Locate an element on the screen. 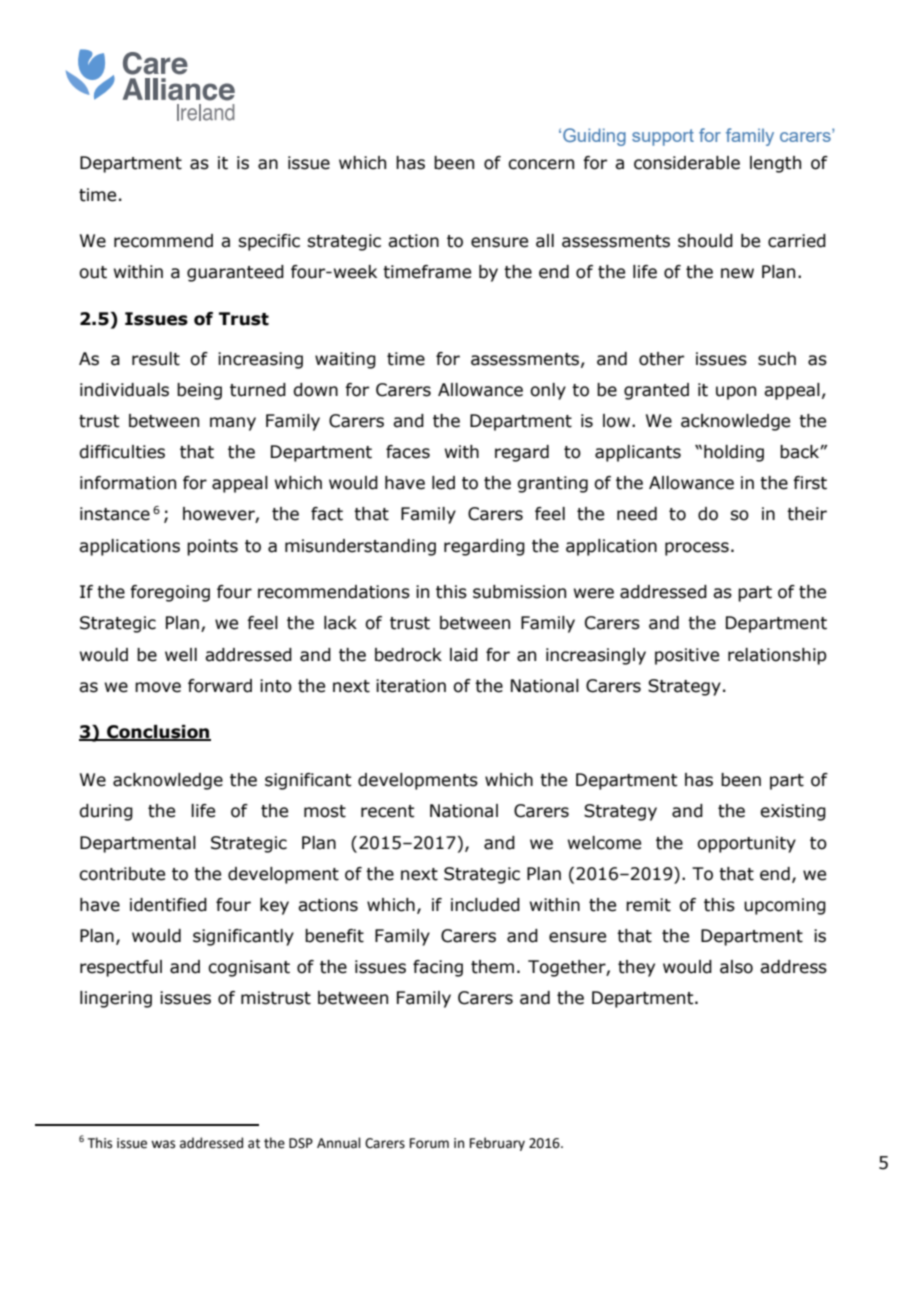  specific is located at coordinates (269, 242).
